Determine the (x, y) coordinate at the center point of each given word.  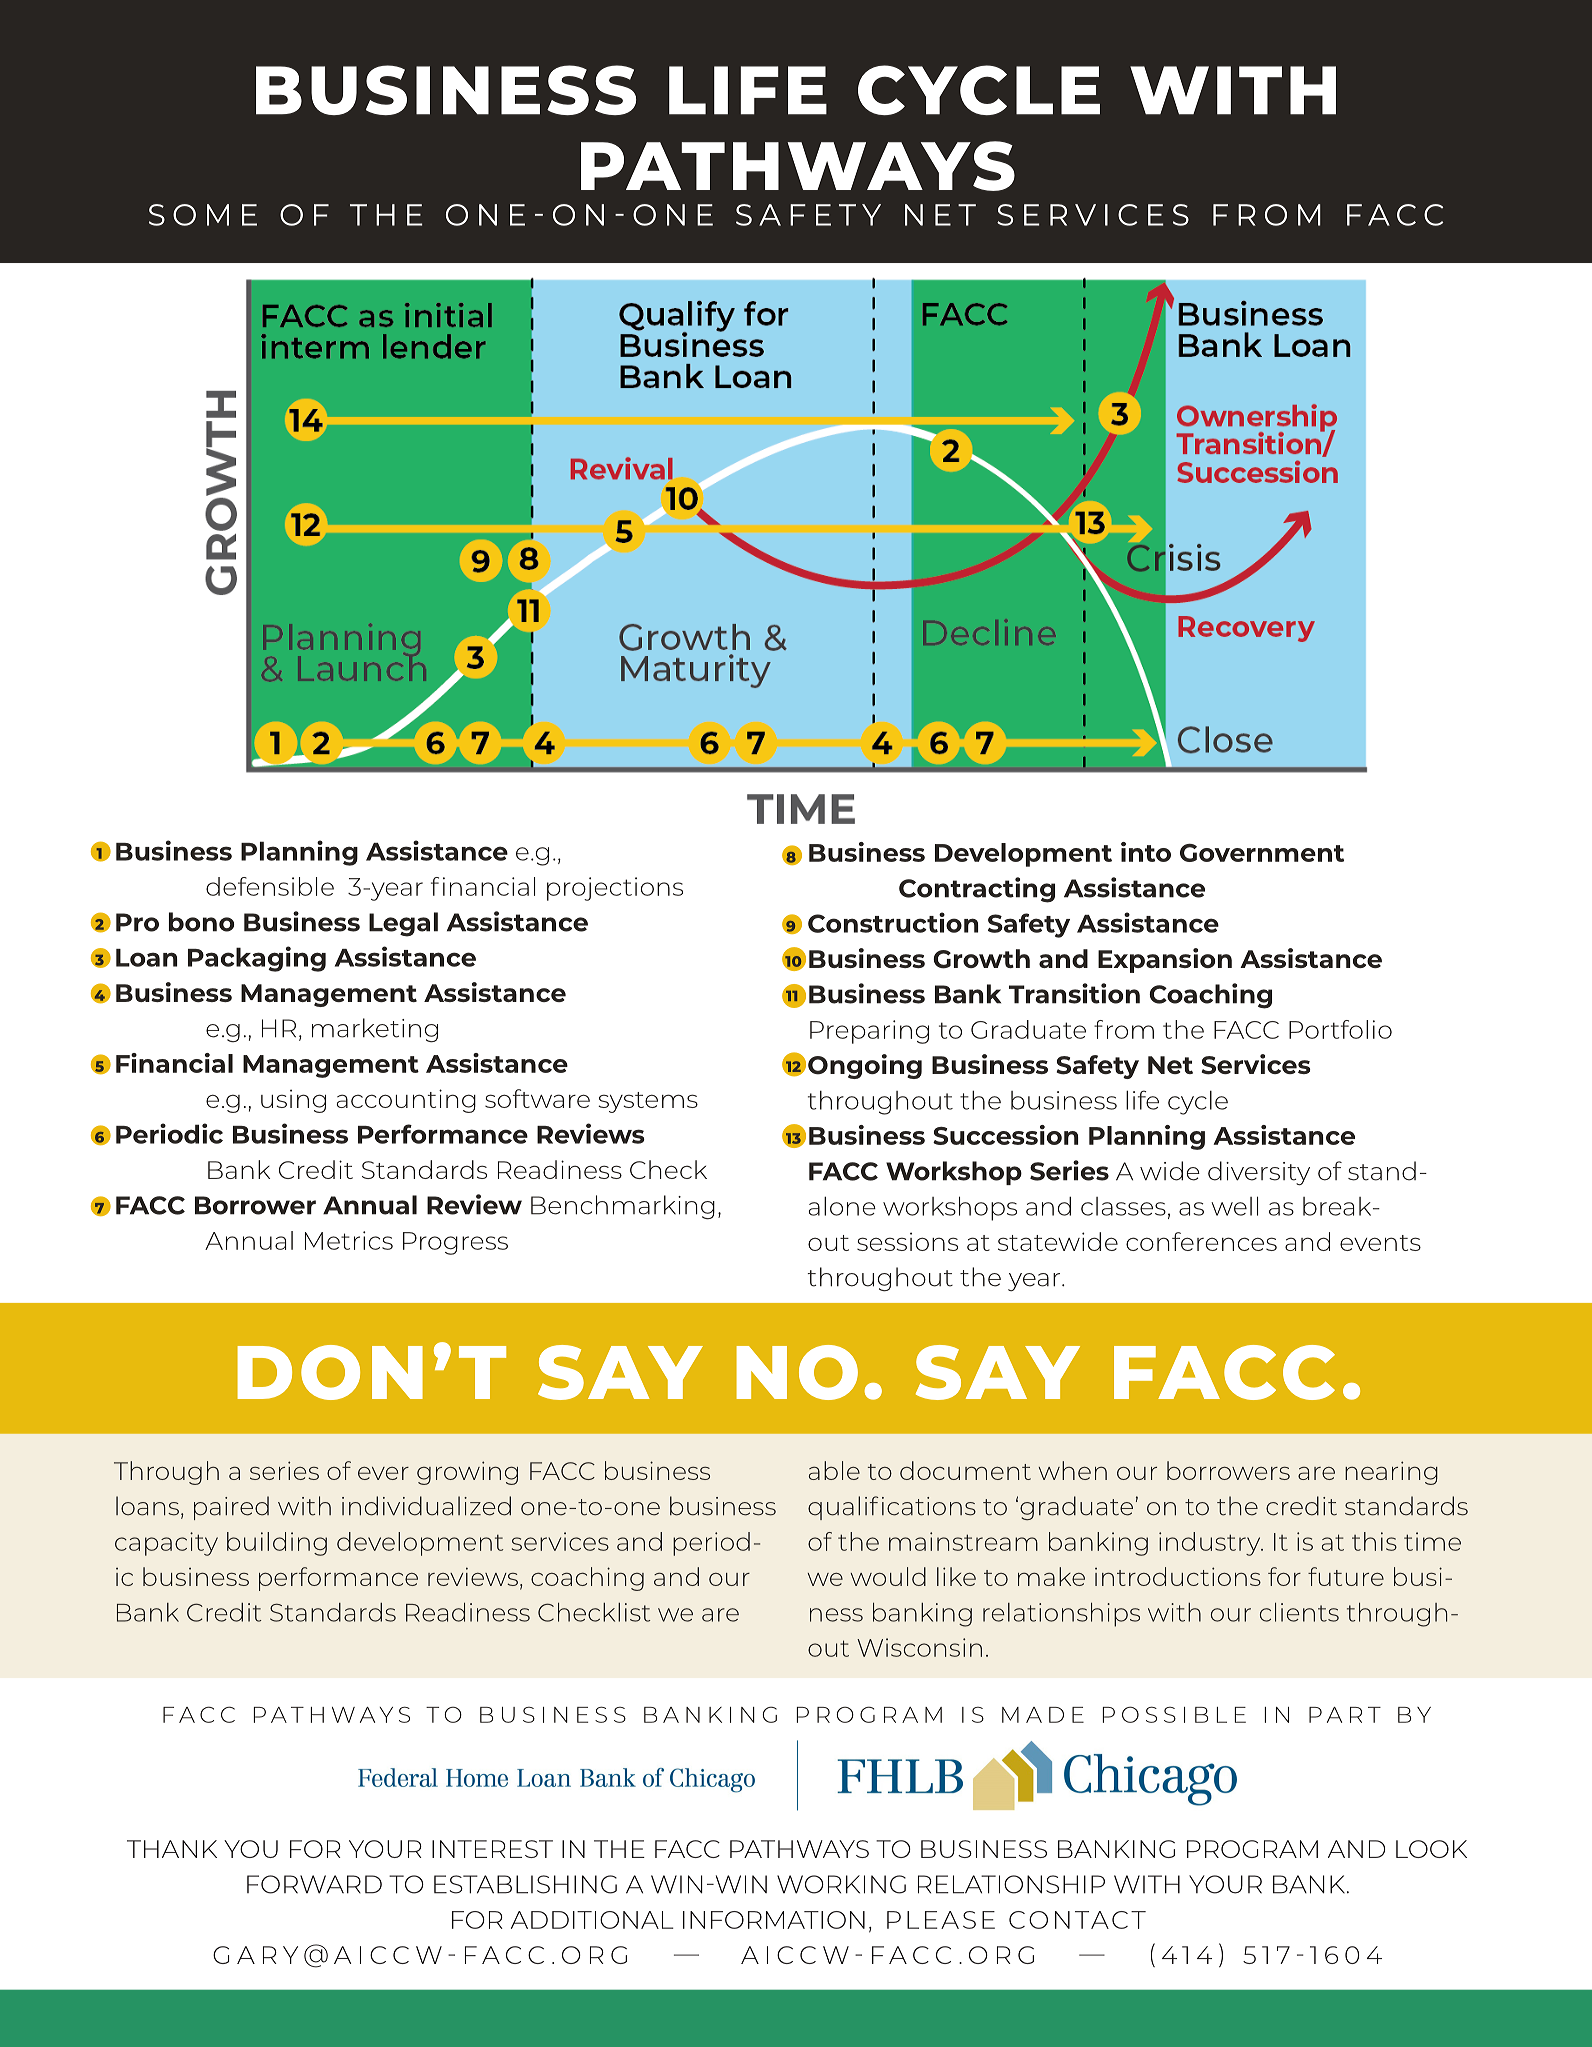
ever (383, 1473)
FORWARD (314, 1884)
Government (1262, 853)
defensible (270, 886)
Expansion (1165, 960)
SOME (203, 215)
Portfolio (1340, 1029)
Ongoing (865, 1066)
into (1146, 852)
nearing (1391, 1473)
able (834, 1470)
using (293, 1101)
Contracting (977, 890)
